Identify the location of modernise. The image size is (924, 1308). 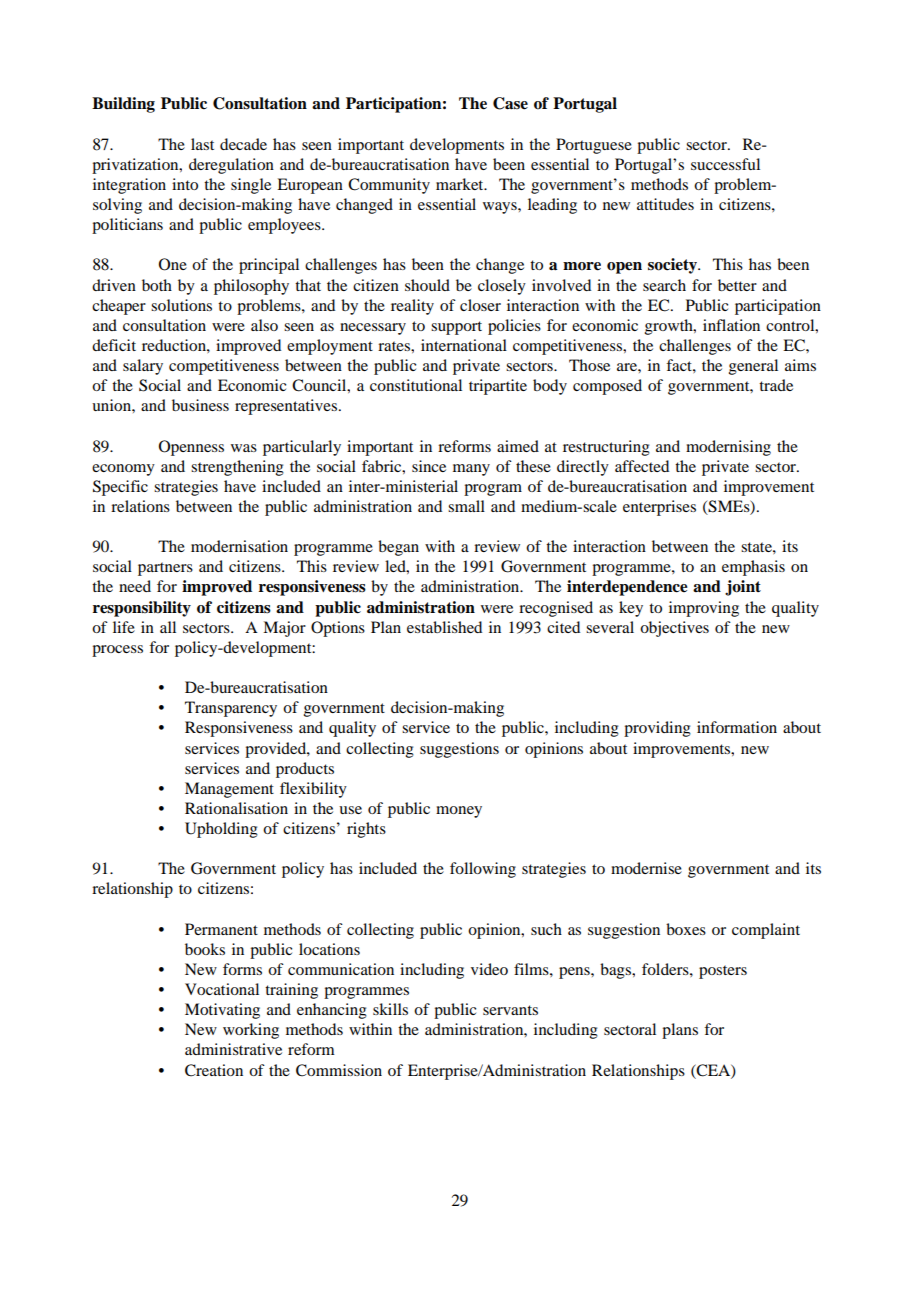
(646, 868).
